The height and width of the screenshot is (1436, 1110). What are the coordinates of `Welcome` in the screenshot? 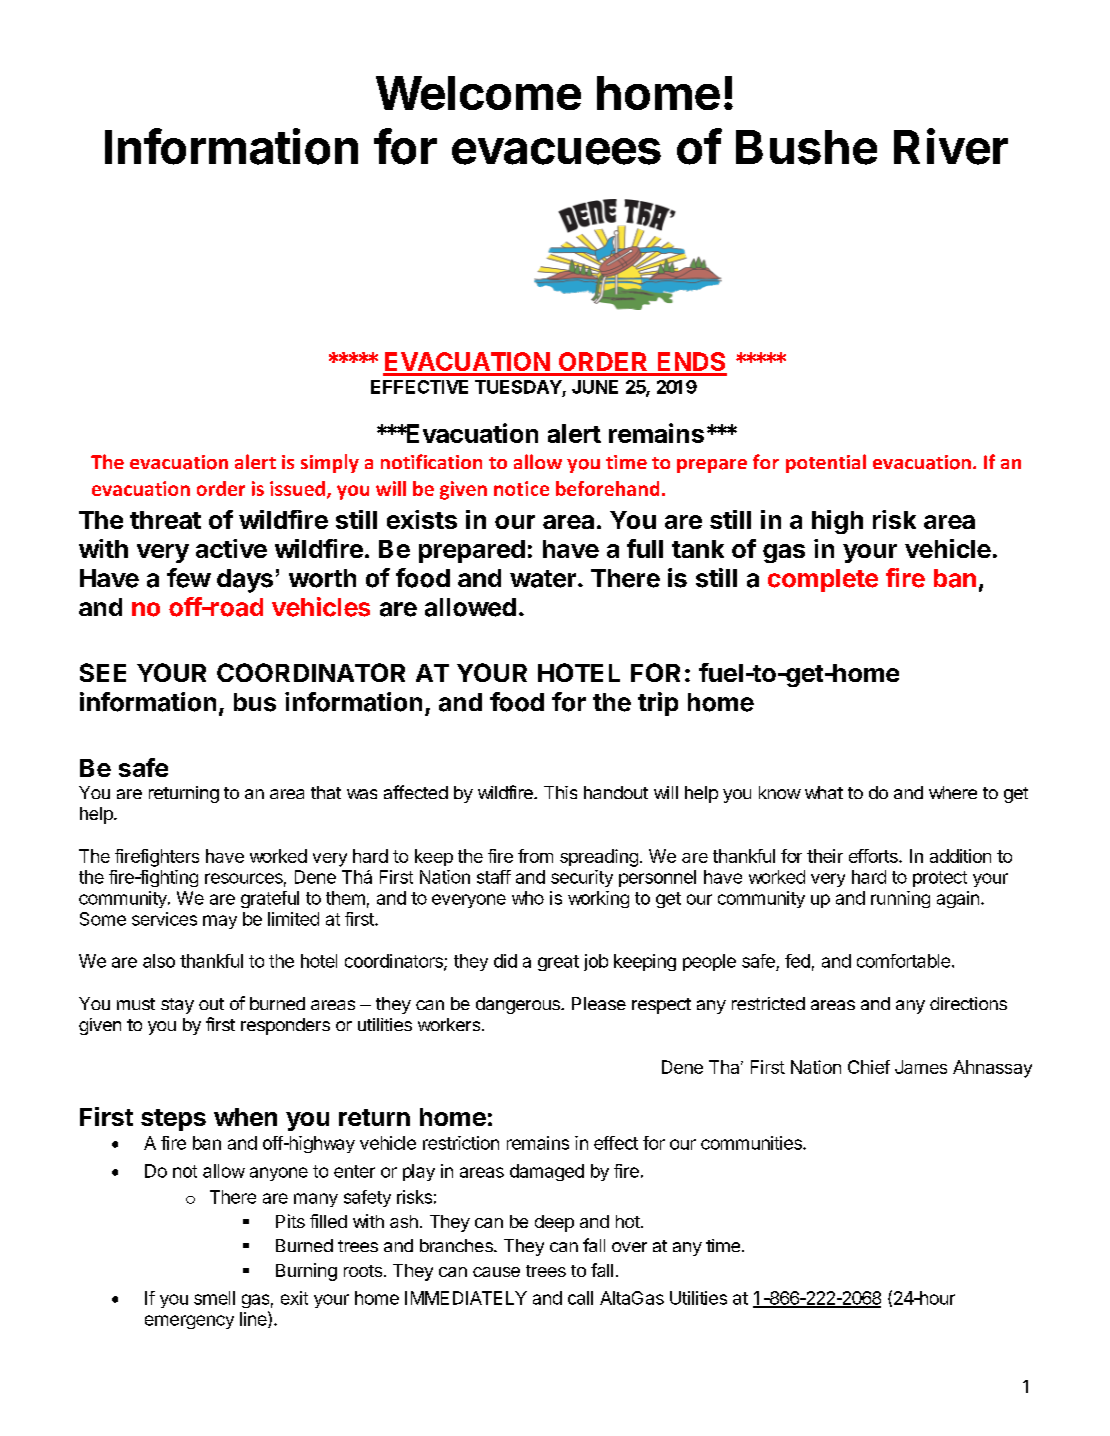 It's located at (478, 93).
